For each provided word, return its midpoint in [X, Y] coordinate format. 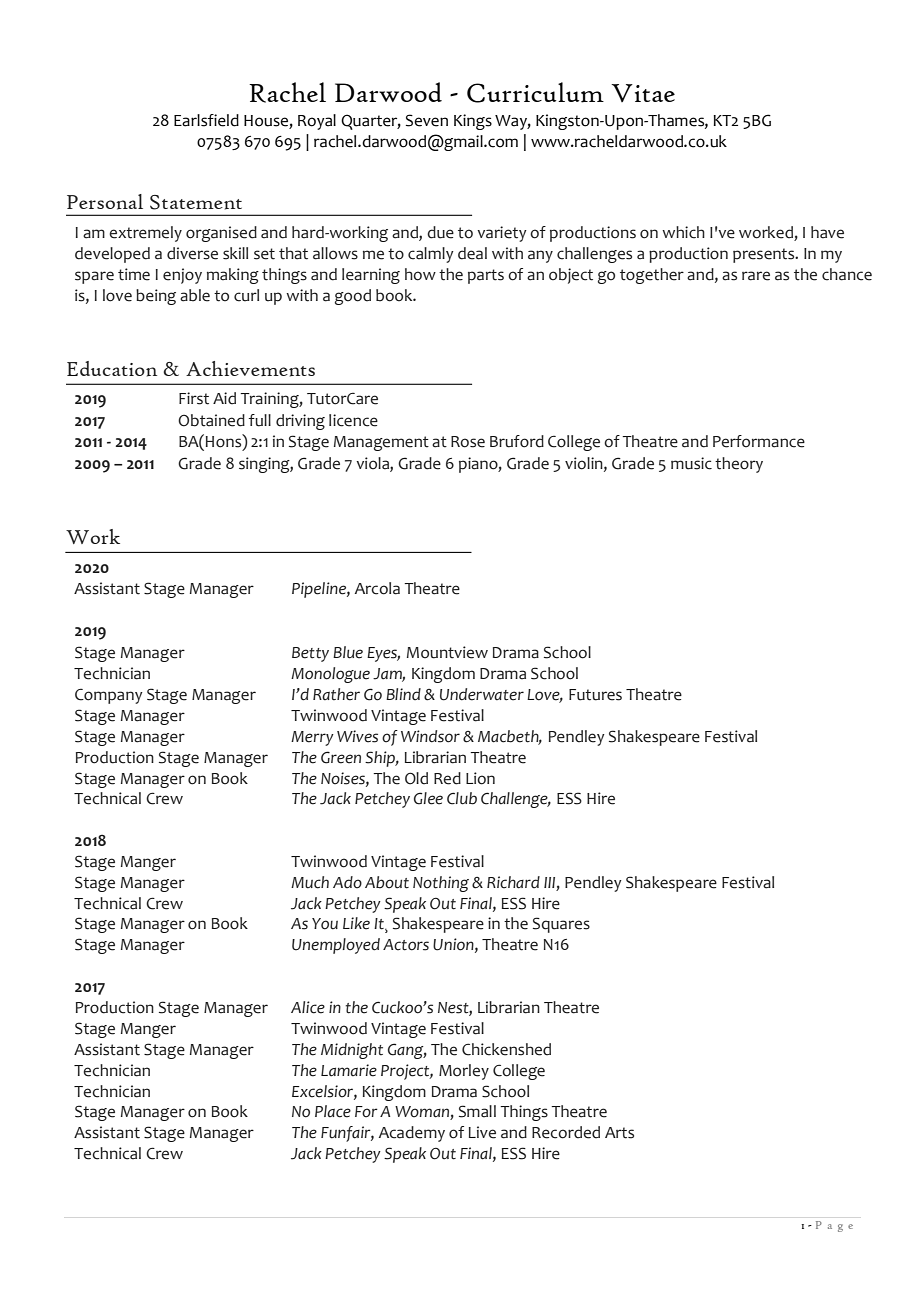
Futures [595, 695]
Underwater [482, 694]
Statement [196, 202]
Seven [427, 120]
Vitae [643, 93]
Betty [310, 654]
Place [333, 1111]
